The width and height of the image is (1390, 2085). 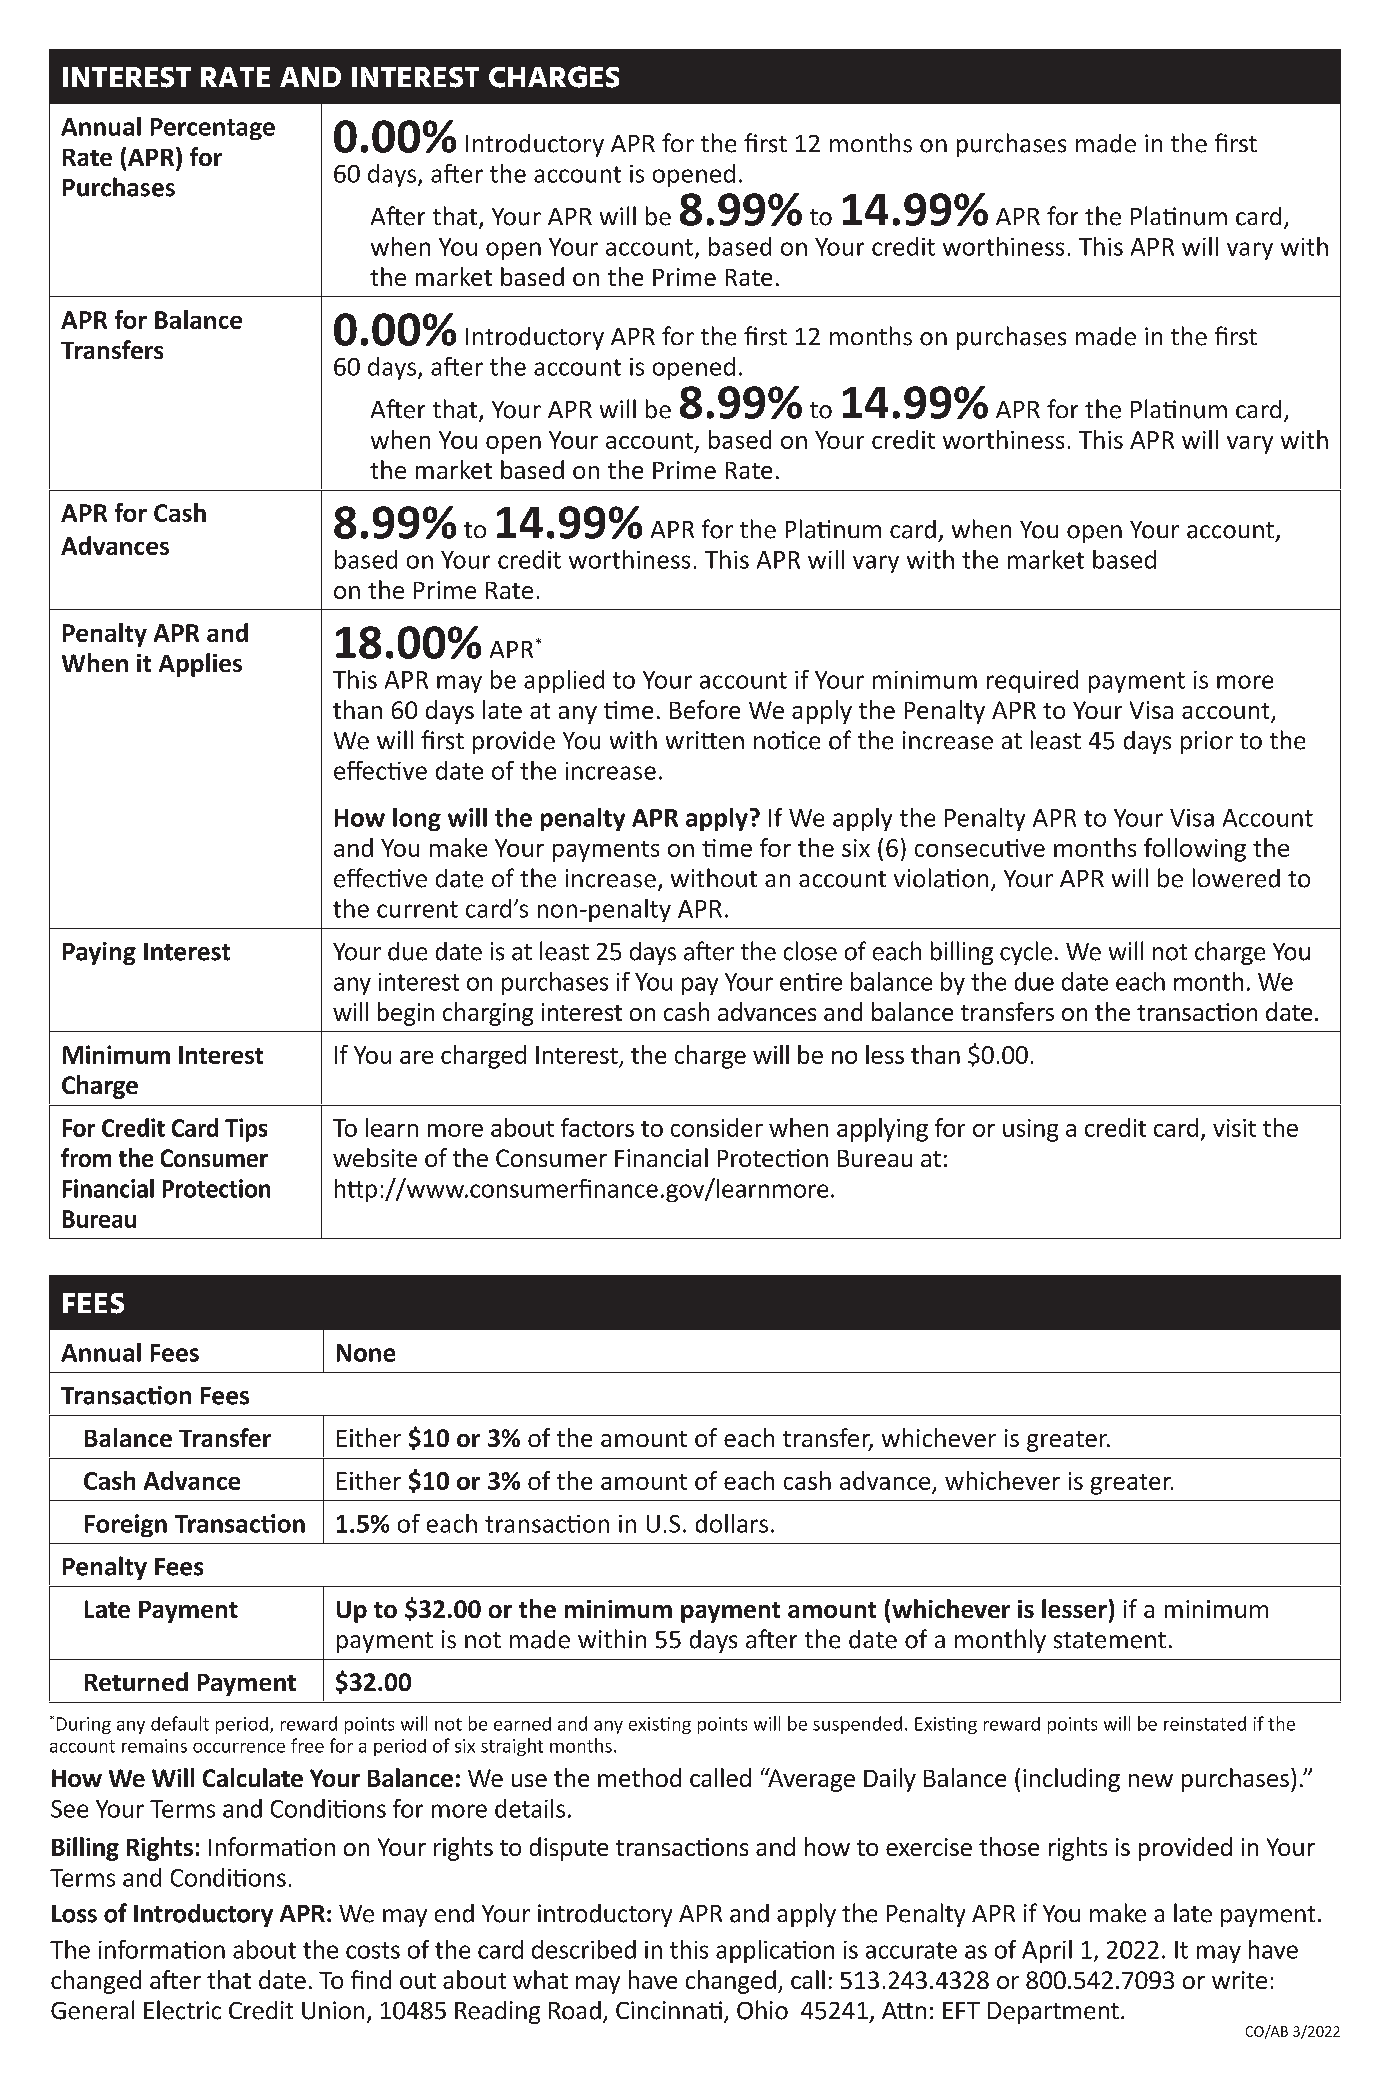 I want to click on required, so click(x=1032, y=681).
